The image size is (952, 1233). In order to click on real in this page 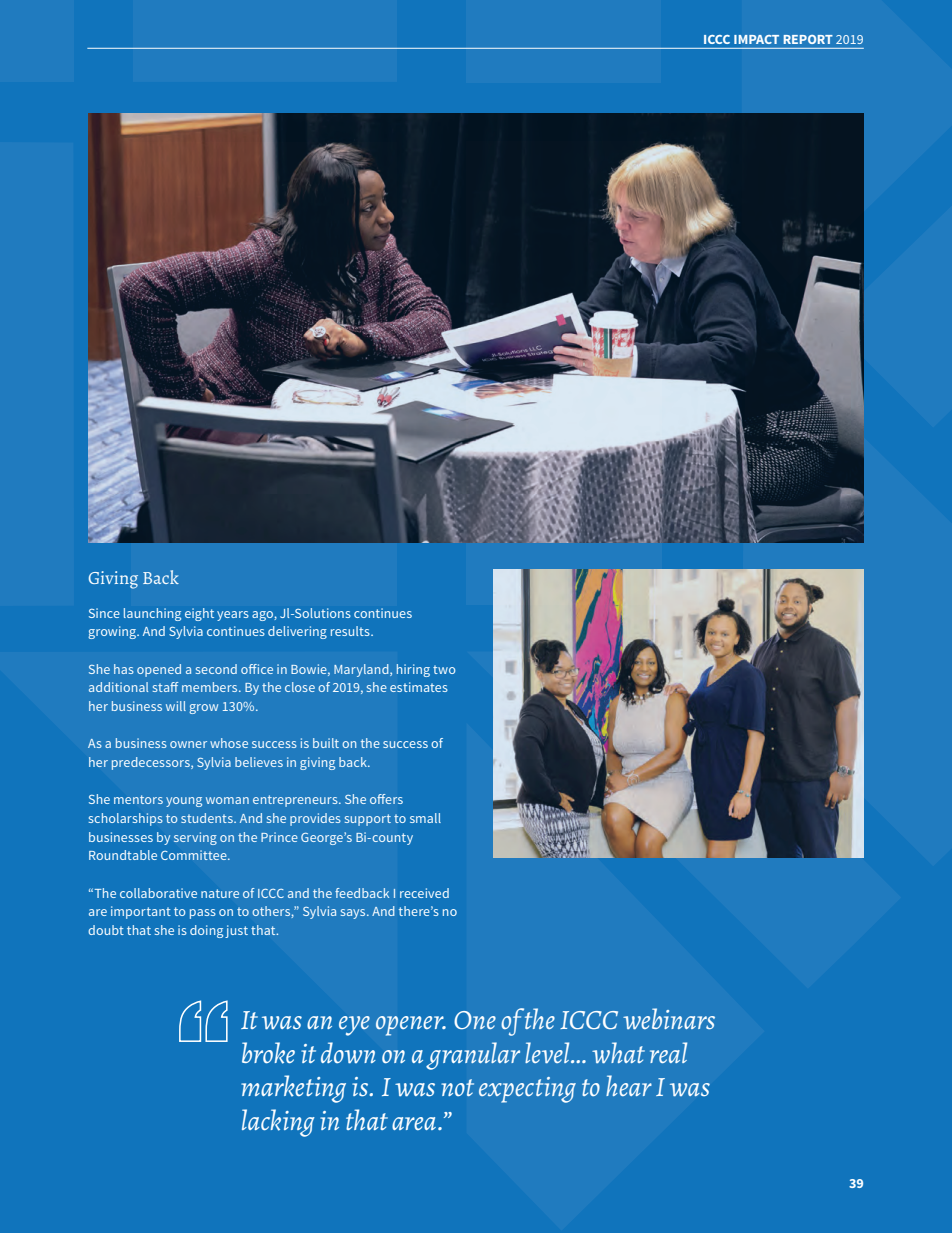, I will do `click(668, 1052)`.
